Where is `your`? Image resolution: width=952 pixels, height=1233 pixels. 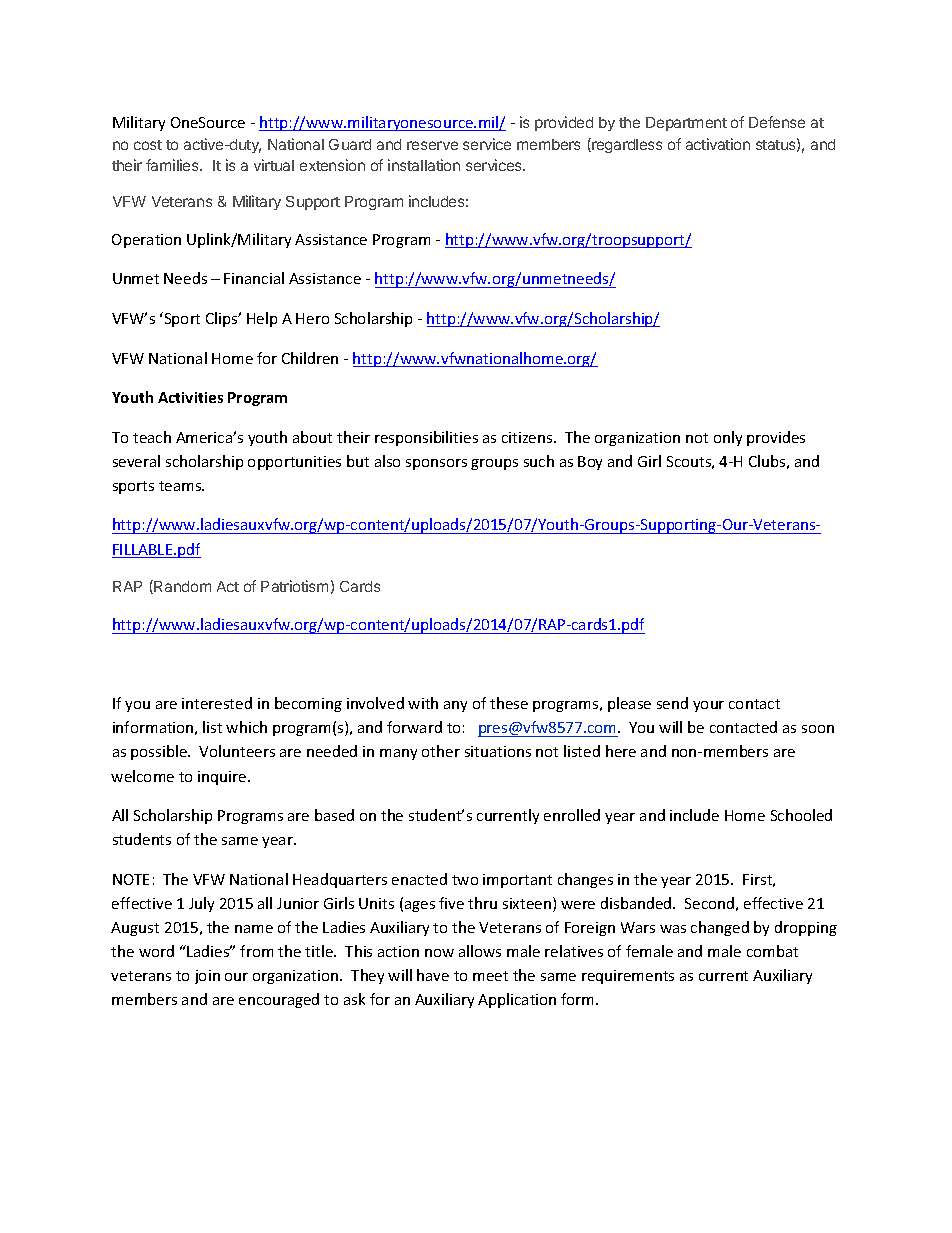
your is located at coordinates (708, 706).
